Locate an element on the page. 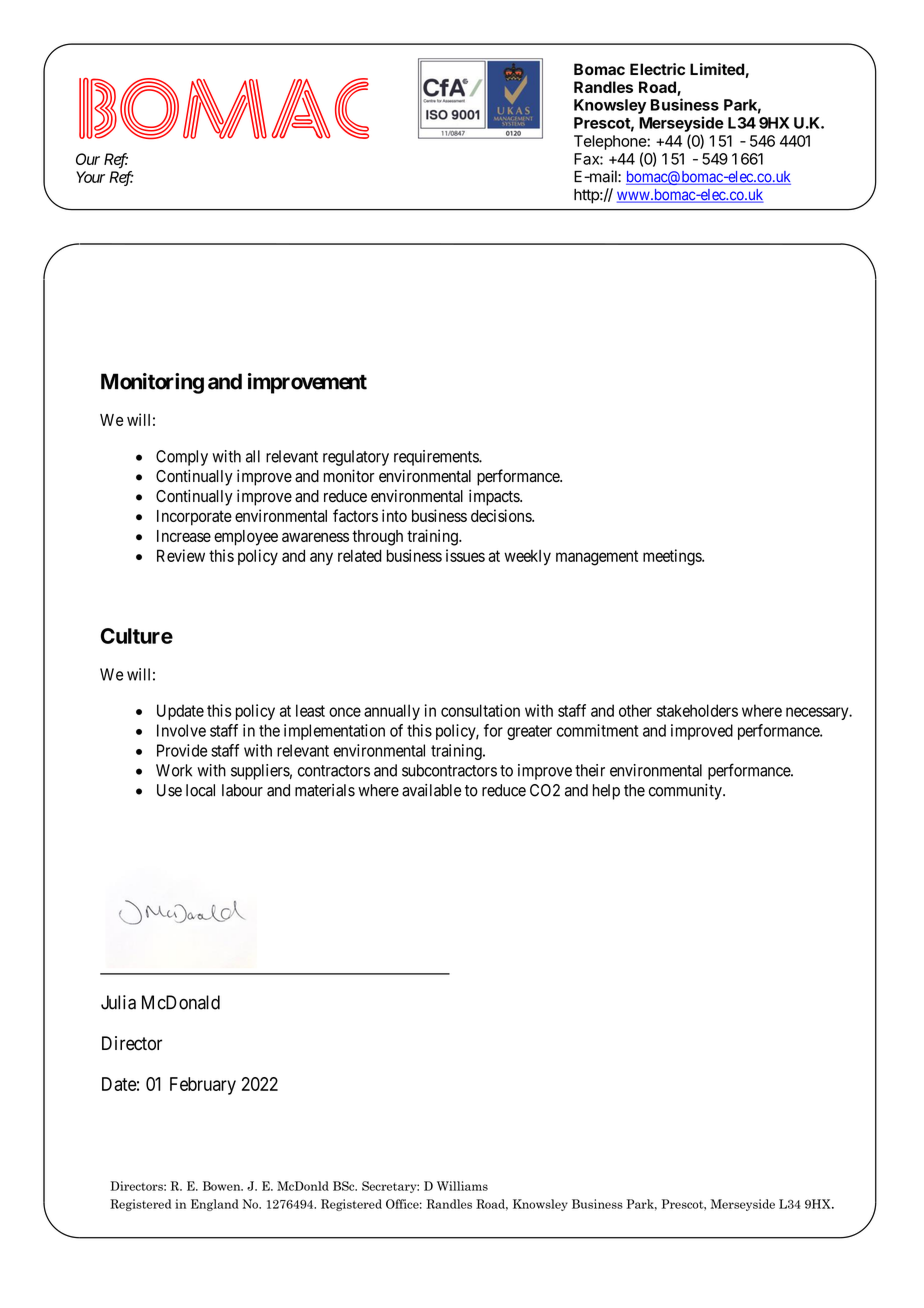  help is located at coordinates (606, 792).
